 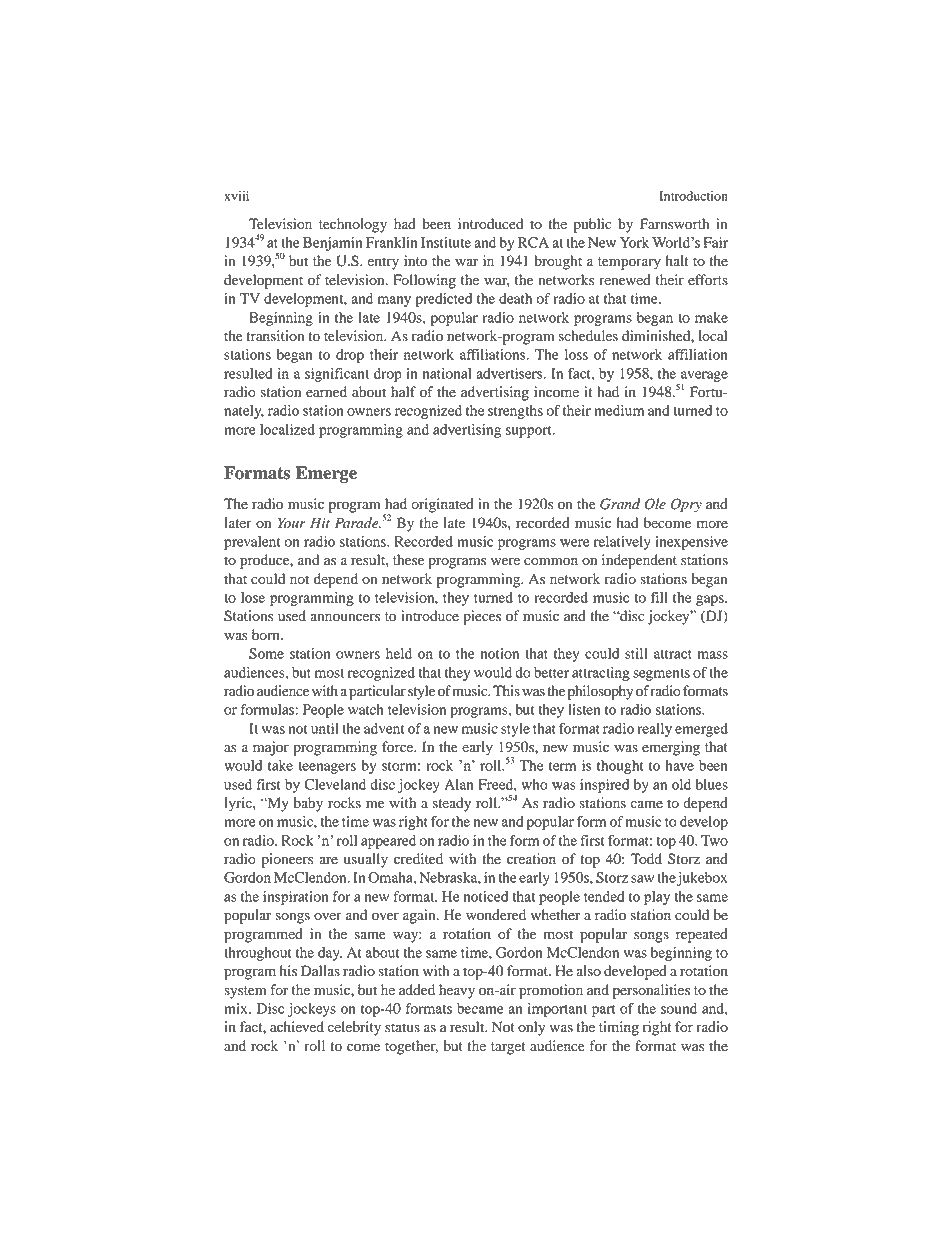 I want to click on pieces, so click(x=482, y=617).
